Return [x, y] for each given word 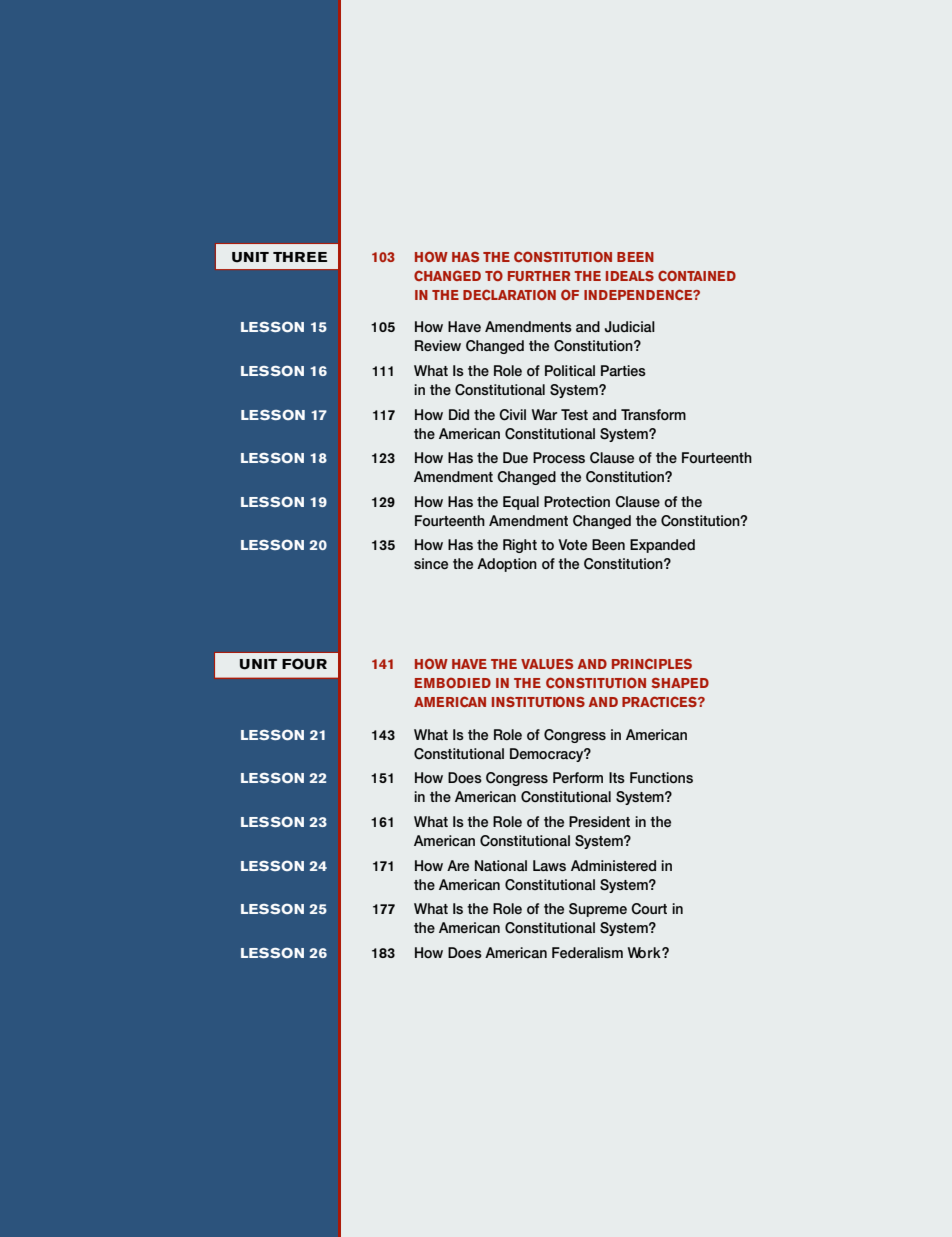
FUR [521, 276]
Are [458, 865]
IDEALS [630, 276]
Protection [577, 501]
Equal [521, 503]
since [431, 563]
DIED [474, 683]
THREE [300, 257]
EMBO [435, 682]
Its [617, 777]
